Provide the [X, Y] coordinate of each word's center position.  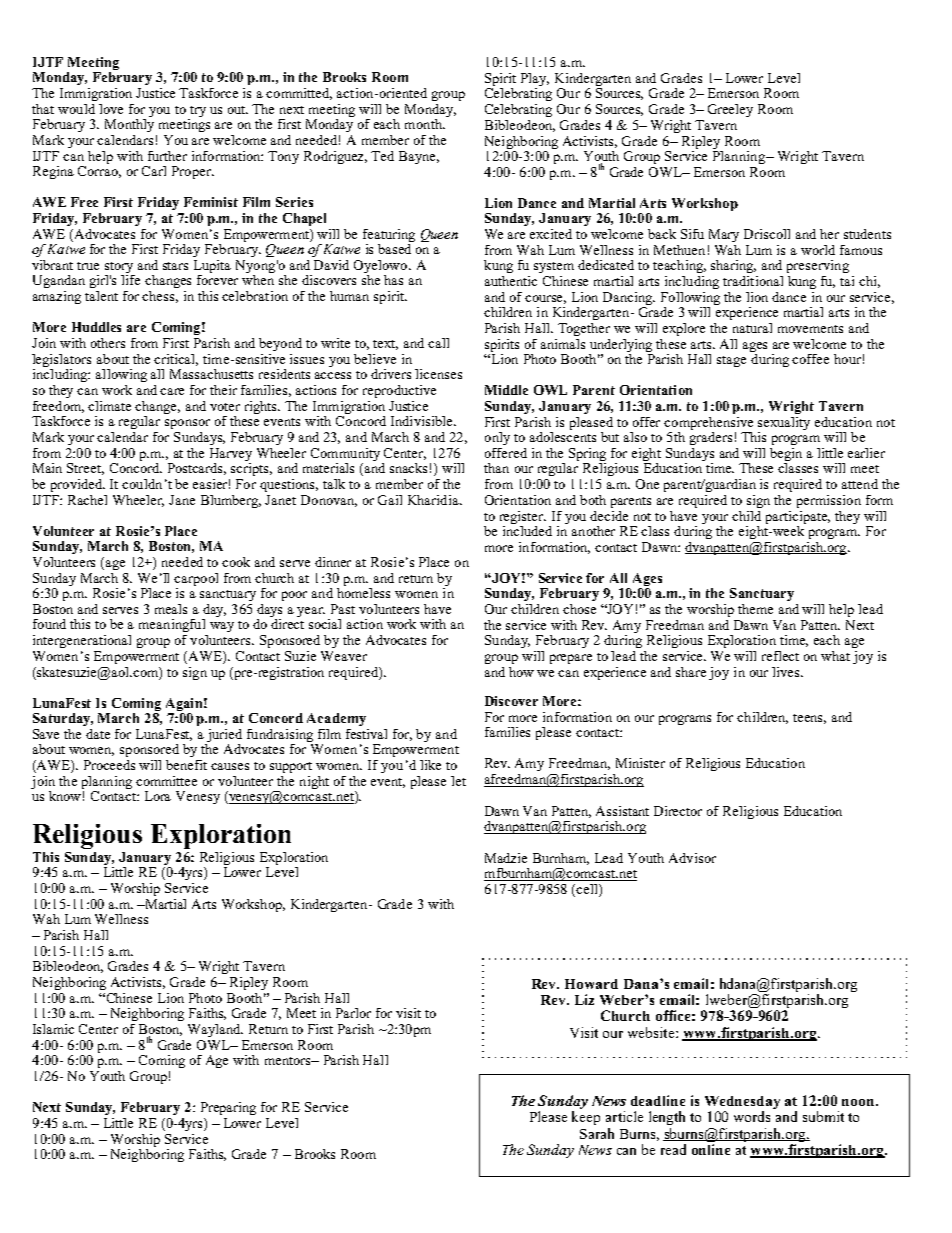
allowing [121, 375]
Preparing [228, 1108]
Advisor [692, 858]
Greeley [730, 110]
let [458, 781]
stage [731, 361]
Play [535, 79]
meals [171, 609]
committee [166, 781]
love [111, 109]
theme [755, 609]
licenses [438, 374]
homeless [363, 591]
